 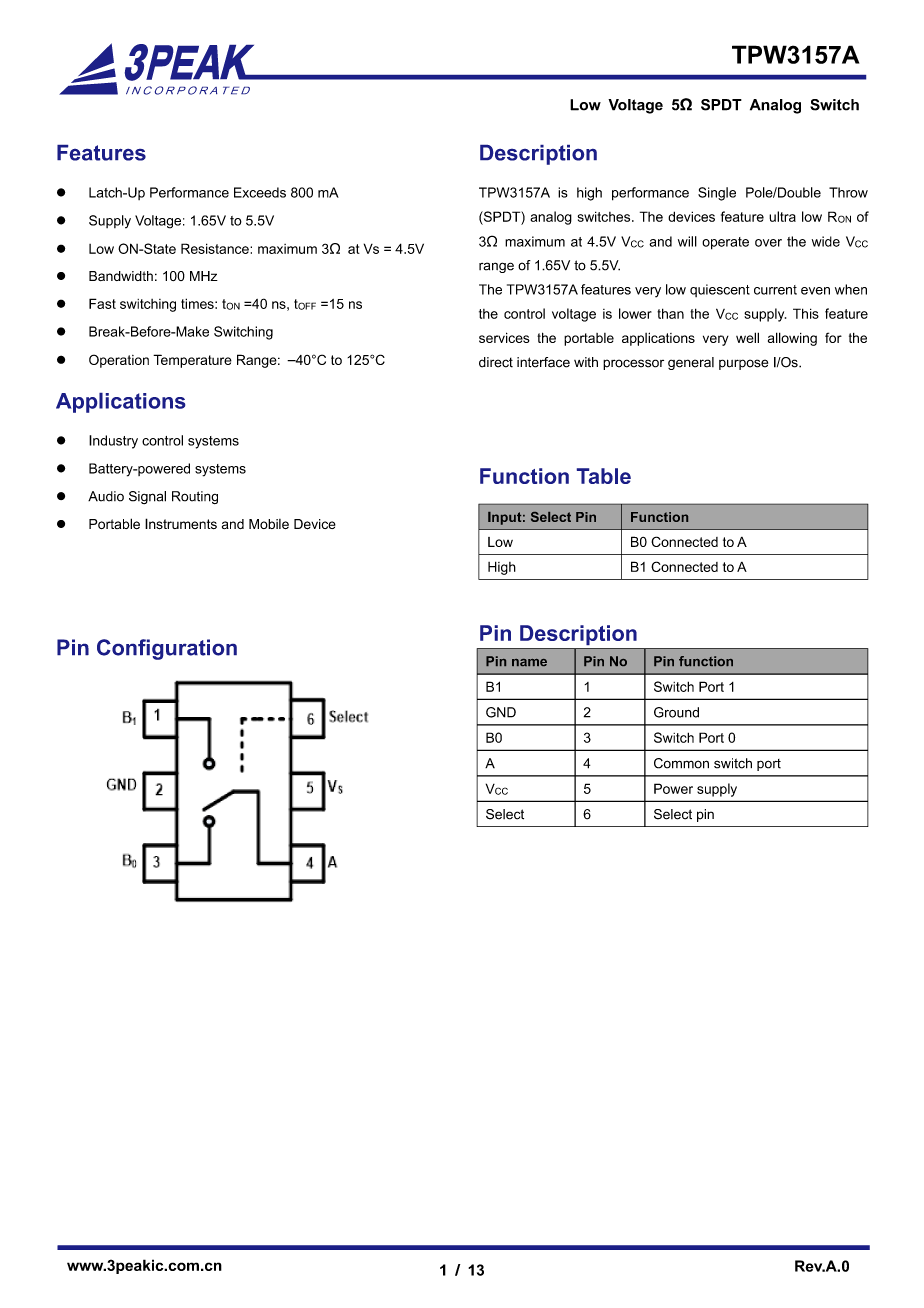 What do you see at coordinates (501, 712) in the image?
I see `GND` at bounding box center [501, 712].
